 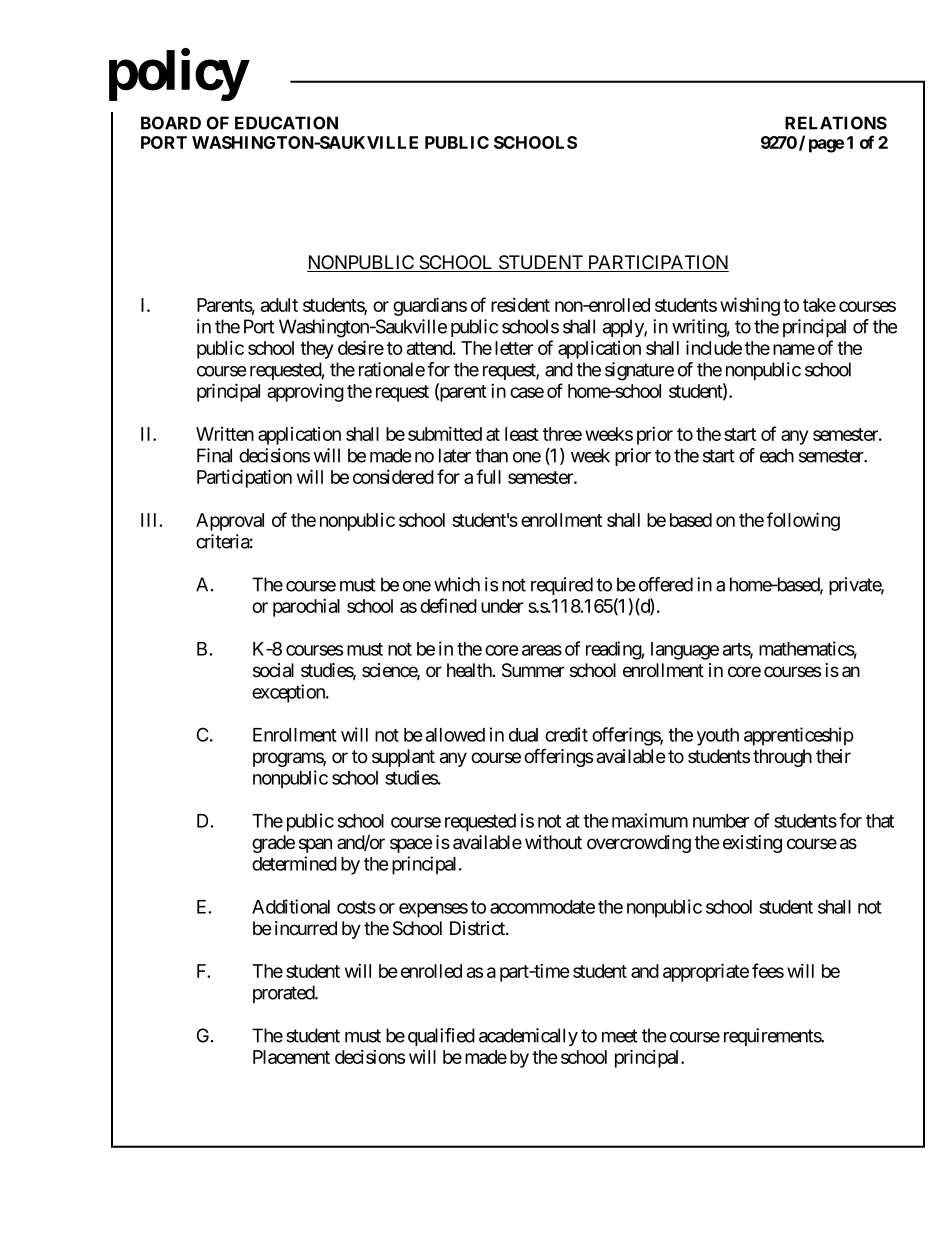 What do you see at coordinates (528, 1037) in the screenshot?
I see `academically` at bounding box center [528, 1037].
